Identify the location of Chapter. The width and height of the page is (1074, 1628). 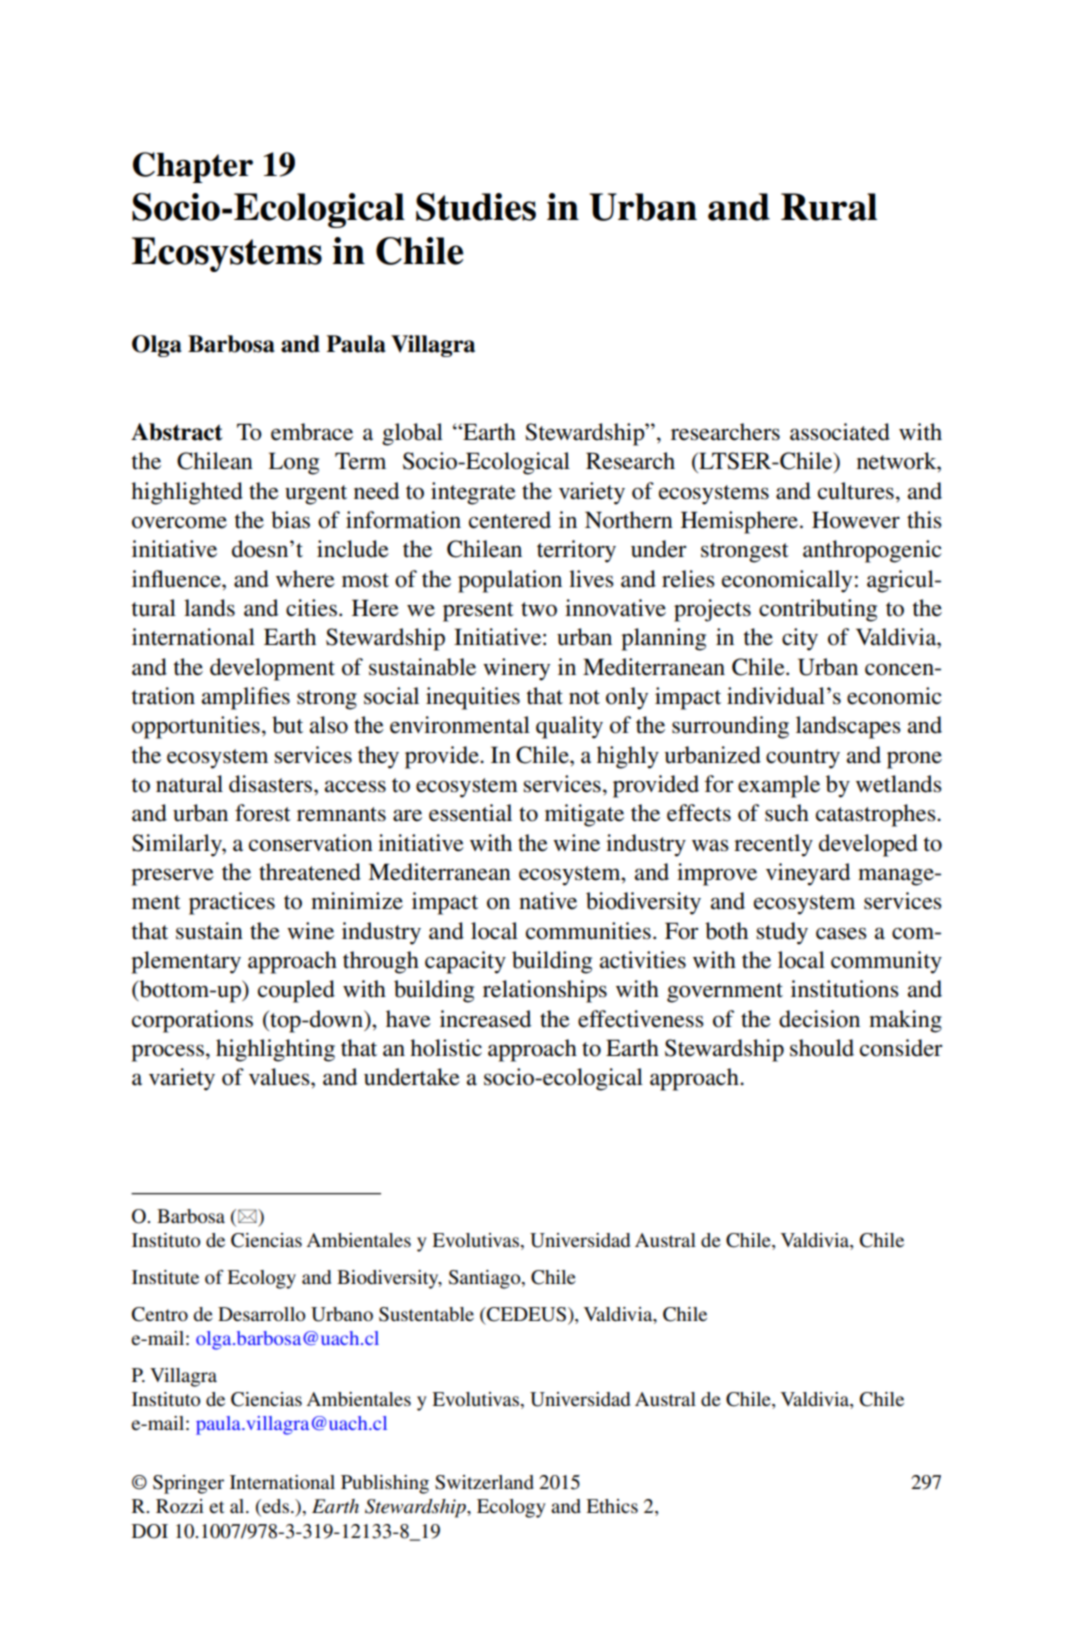
(193, 167).
